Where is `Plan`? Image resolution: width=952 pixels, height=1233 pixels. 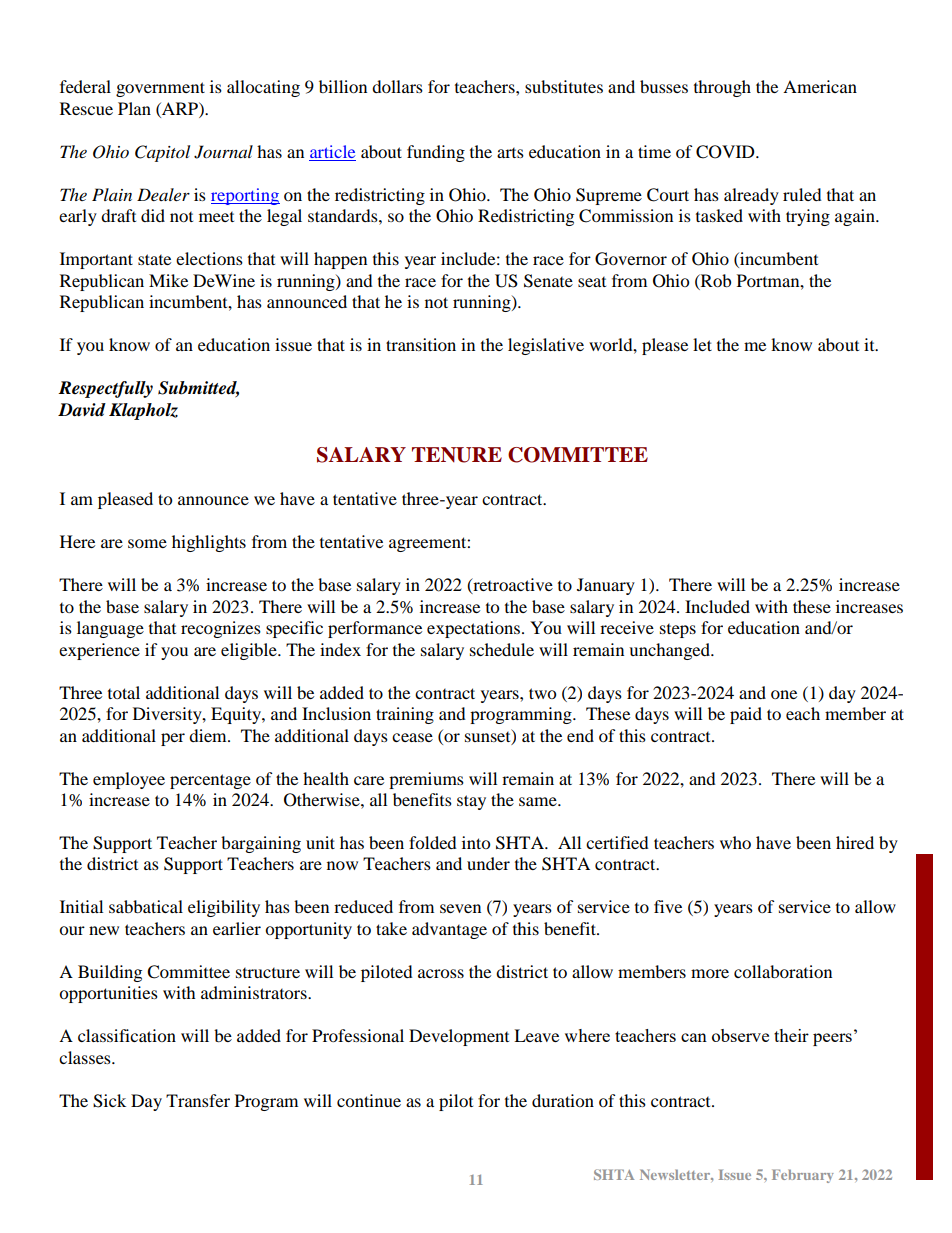 Plan is located at coordinates (134, 108).
